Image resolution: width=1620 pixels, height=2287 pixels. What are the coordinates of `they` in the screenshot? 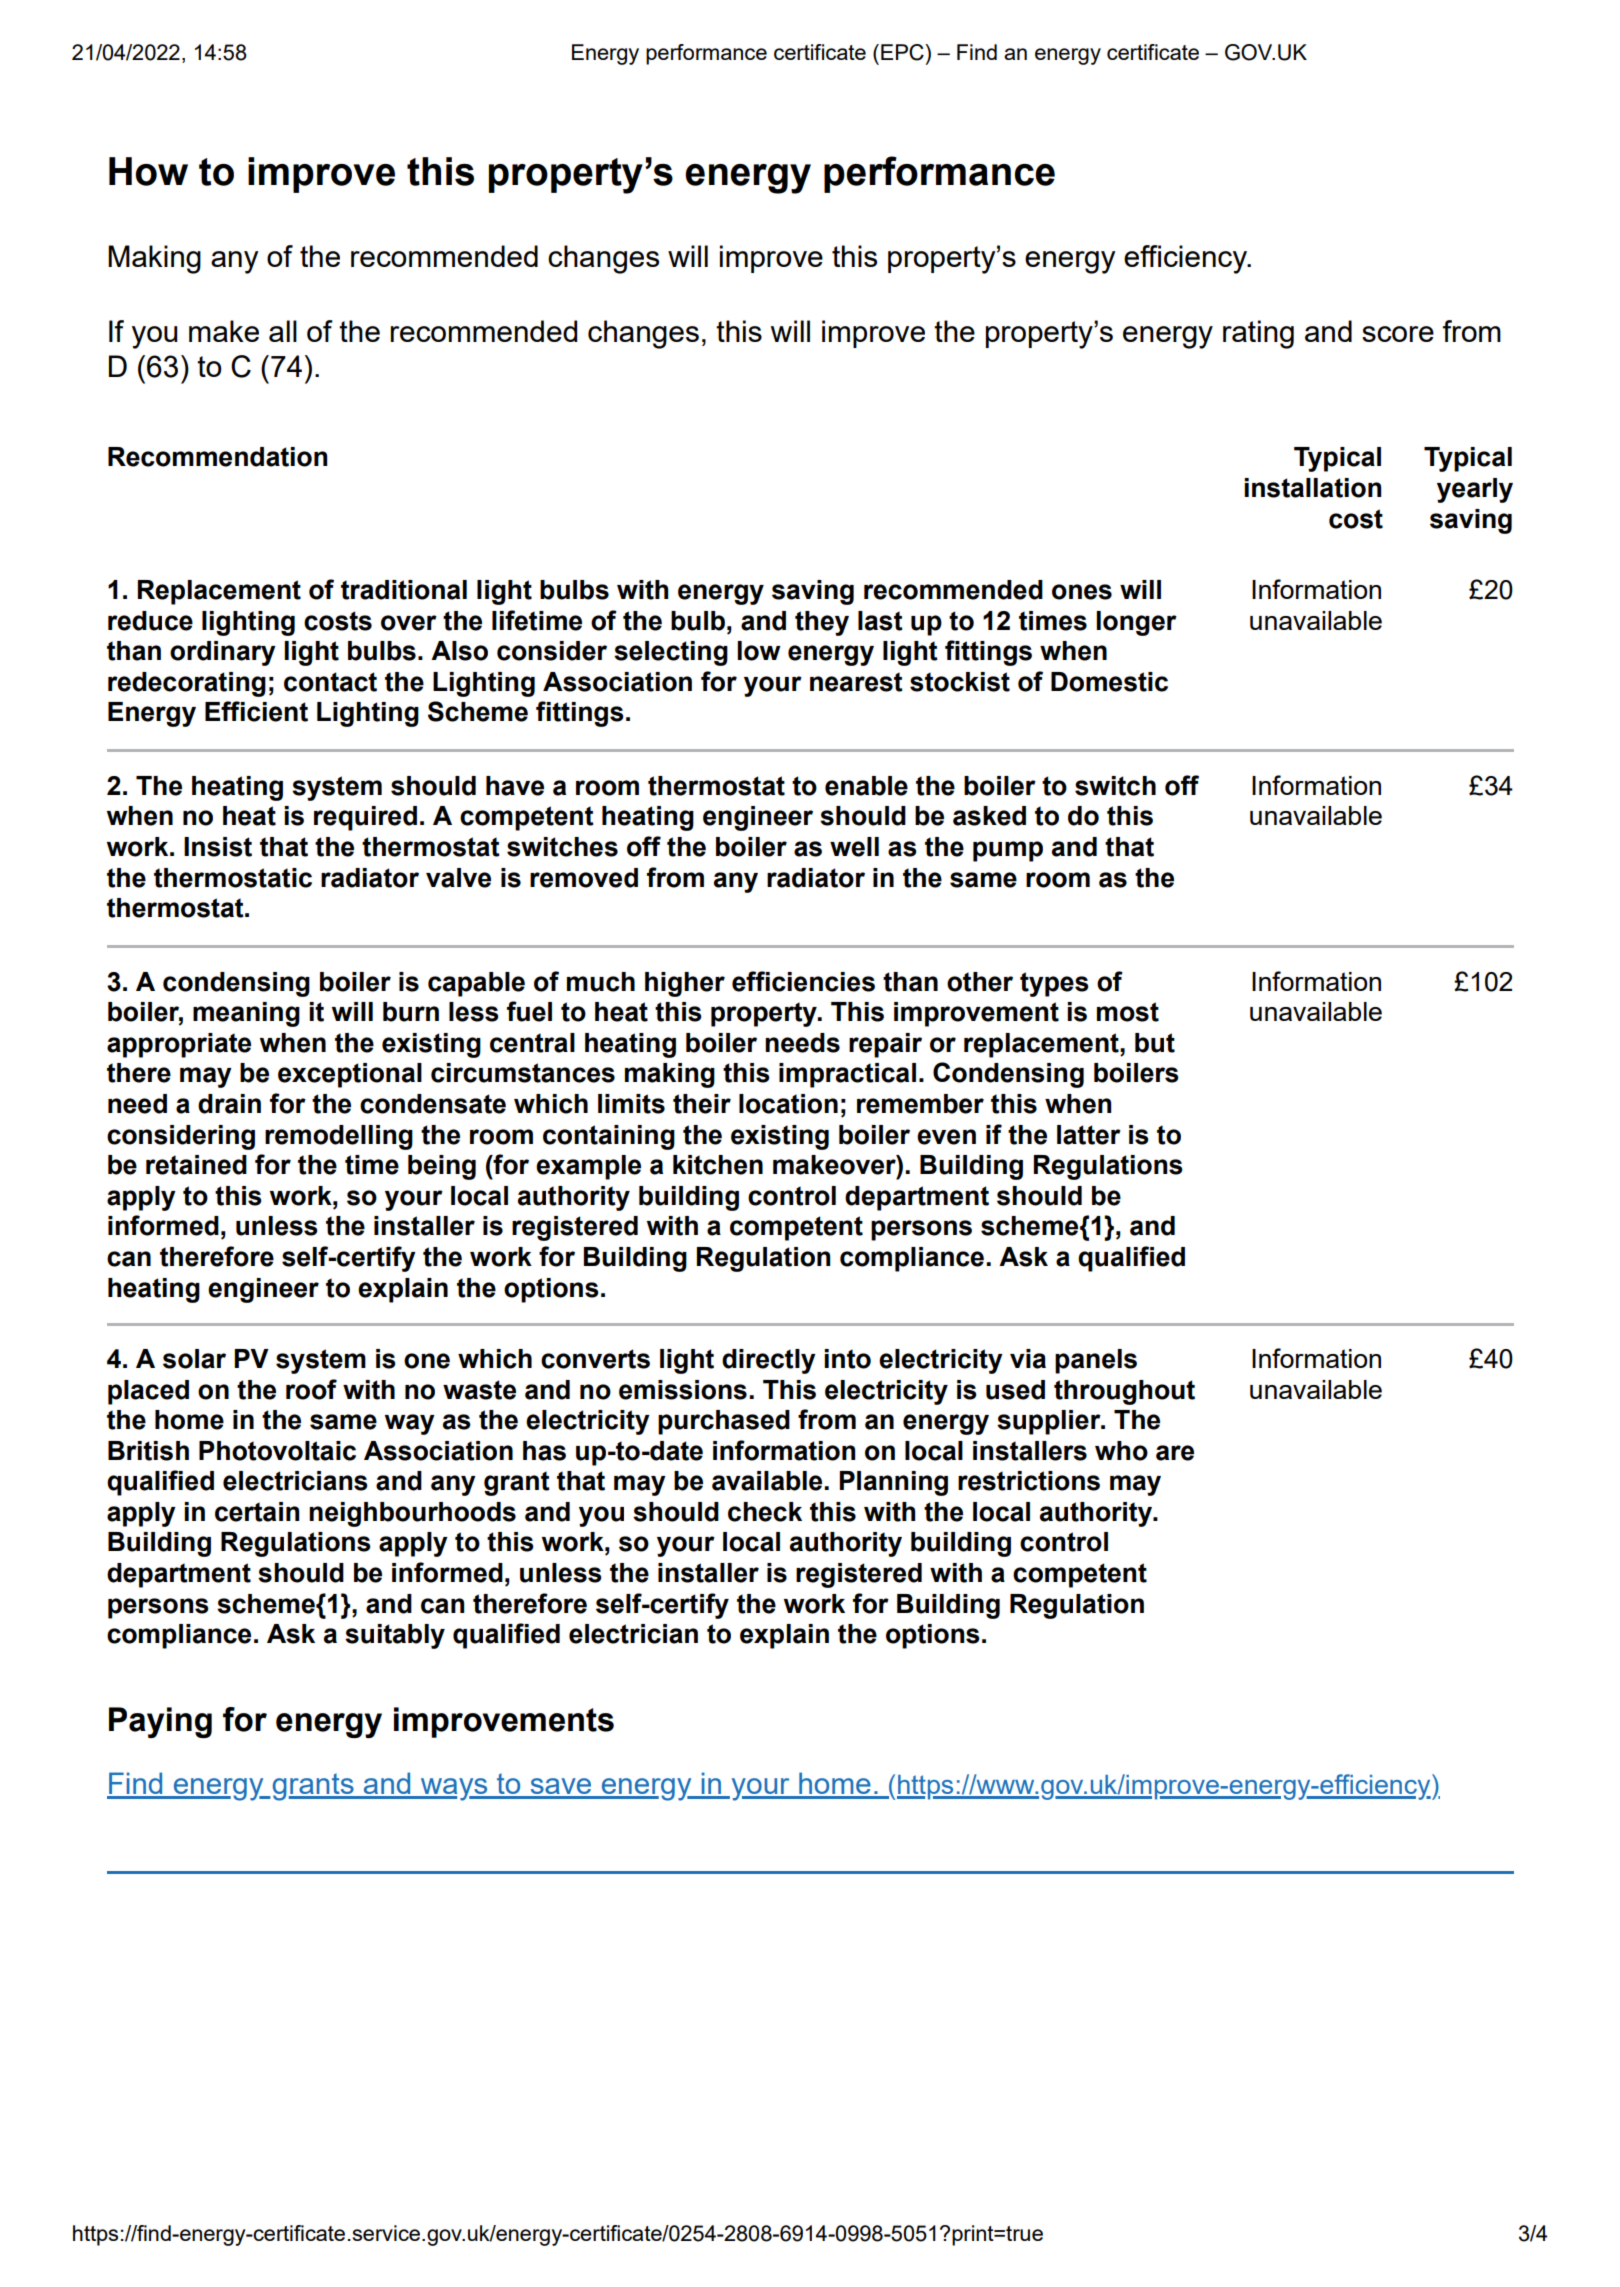 It's located at (822, 623).
